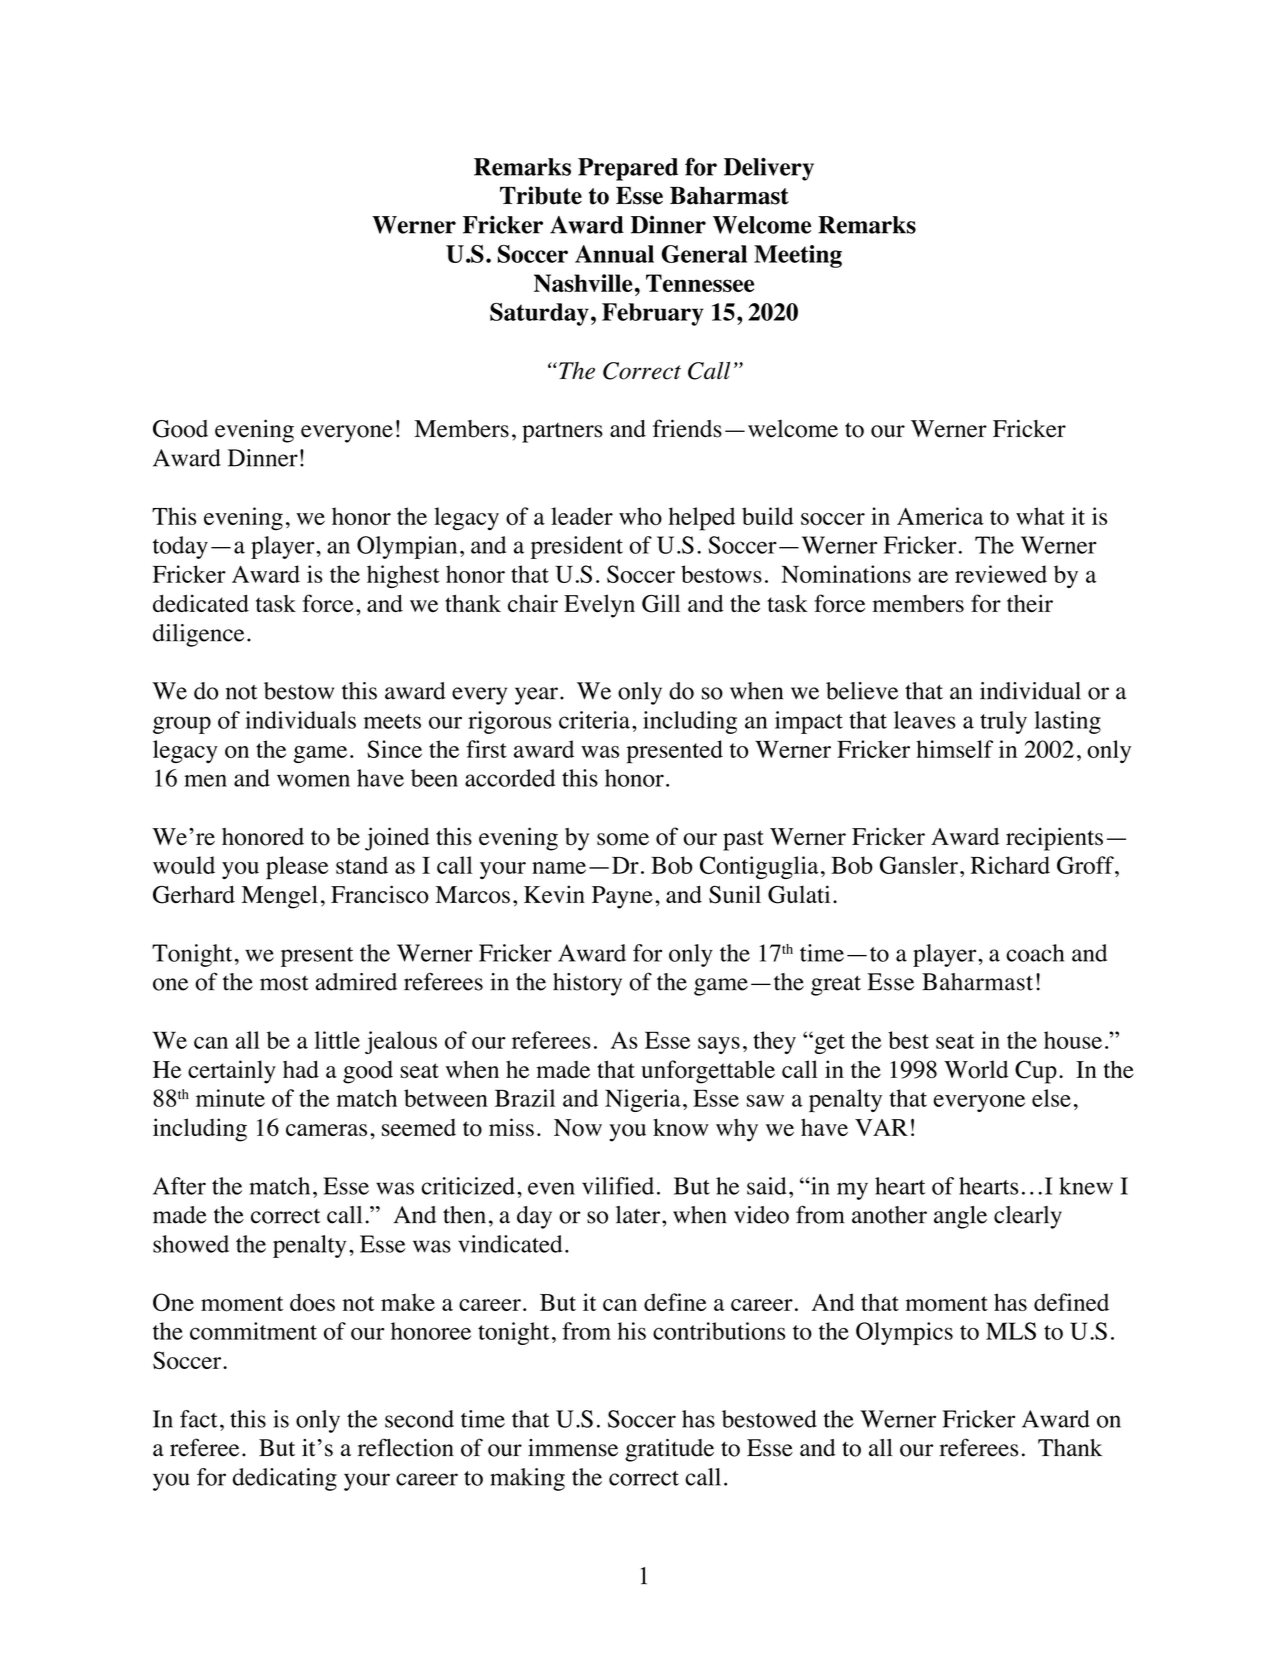 This image has width=1286, height=1664. I want to click on Richard, so click(1010, 865).
